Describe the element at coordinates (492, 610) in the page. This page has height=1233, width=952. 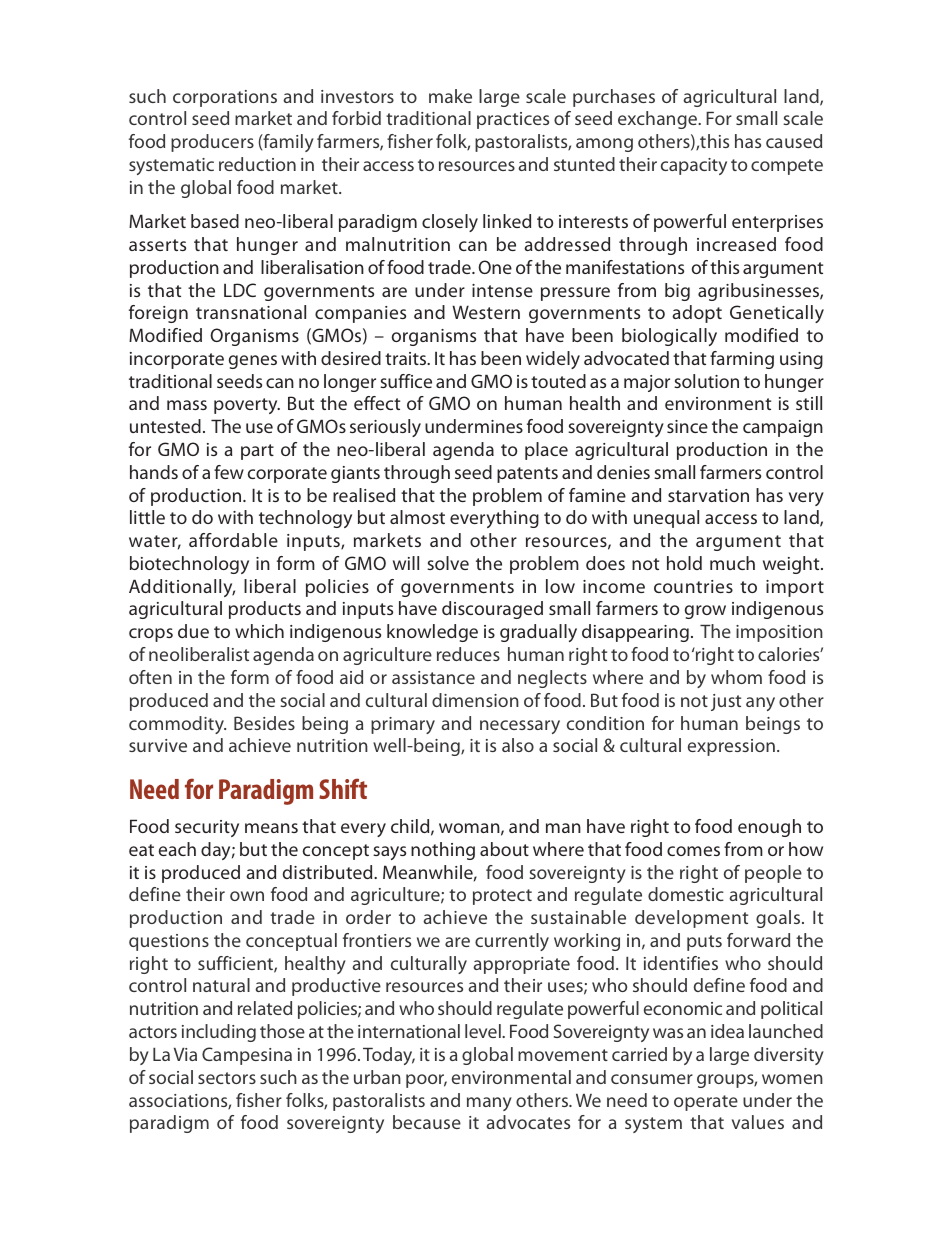
I see `discouraged` at that location.
